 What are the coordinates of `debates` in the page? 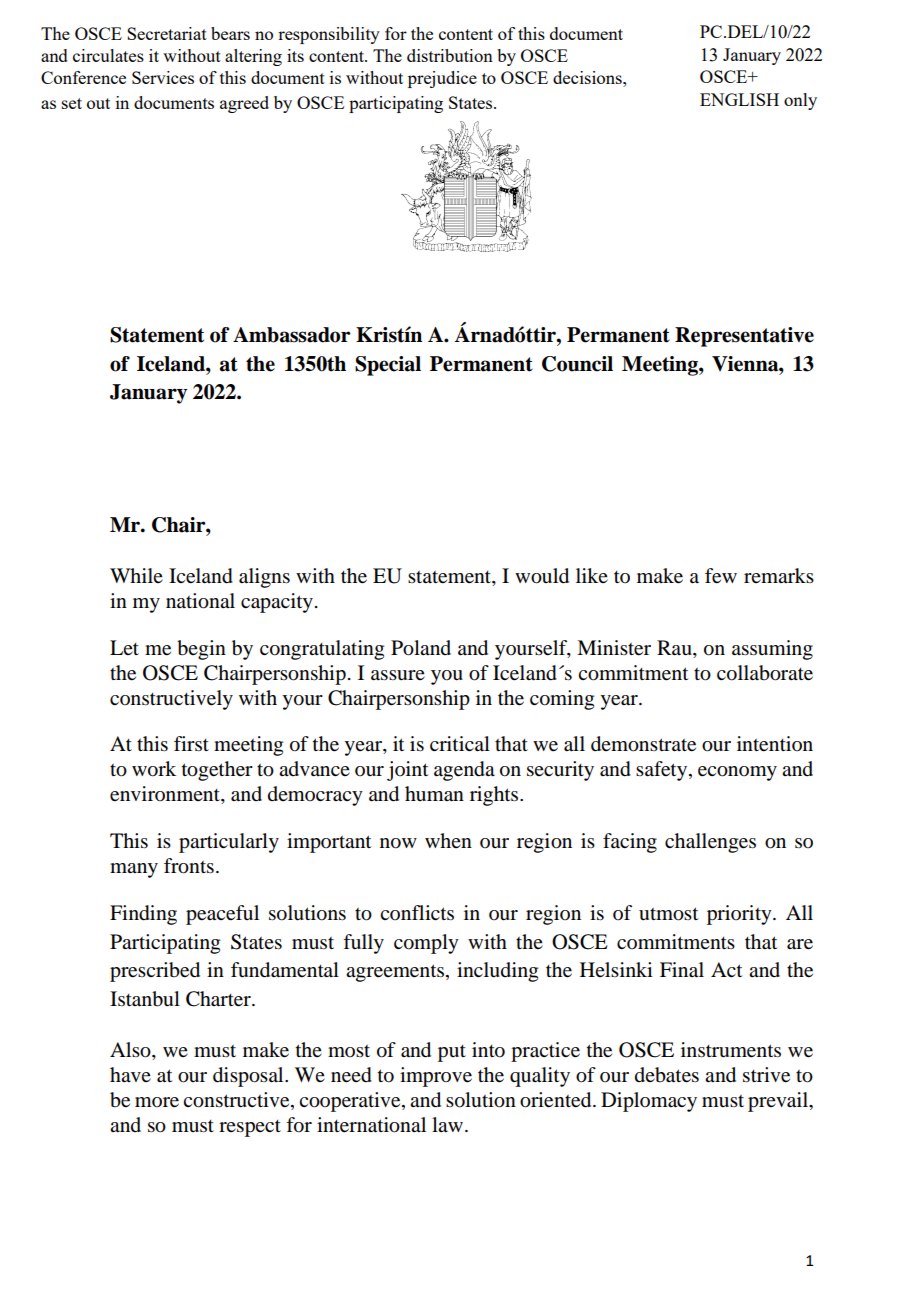 It's located at (667, 1075).
